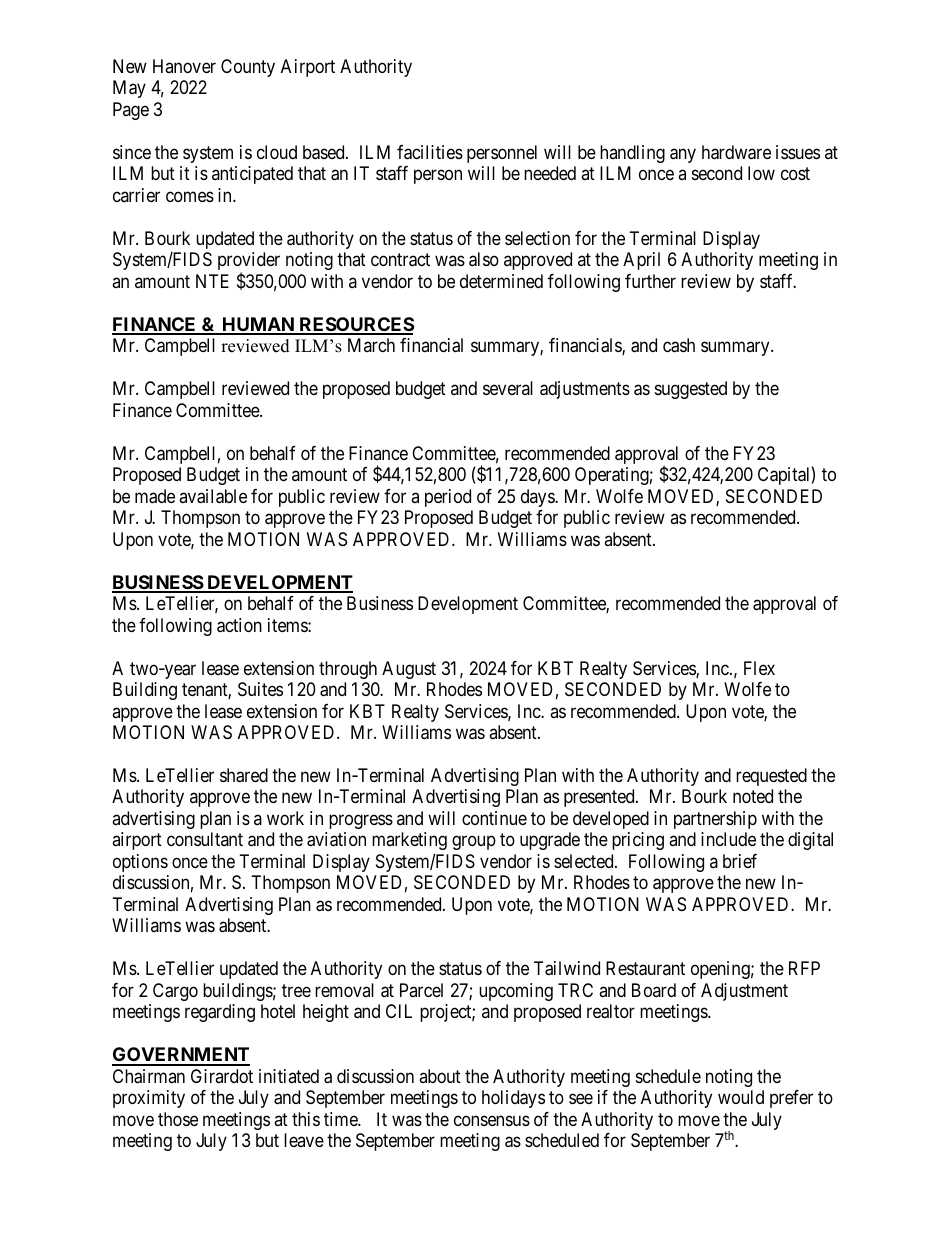 The image size is (952, 1233). I want to click on continue, so click(494, 818).
